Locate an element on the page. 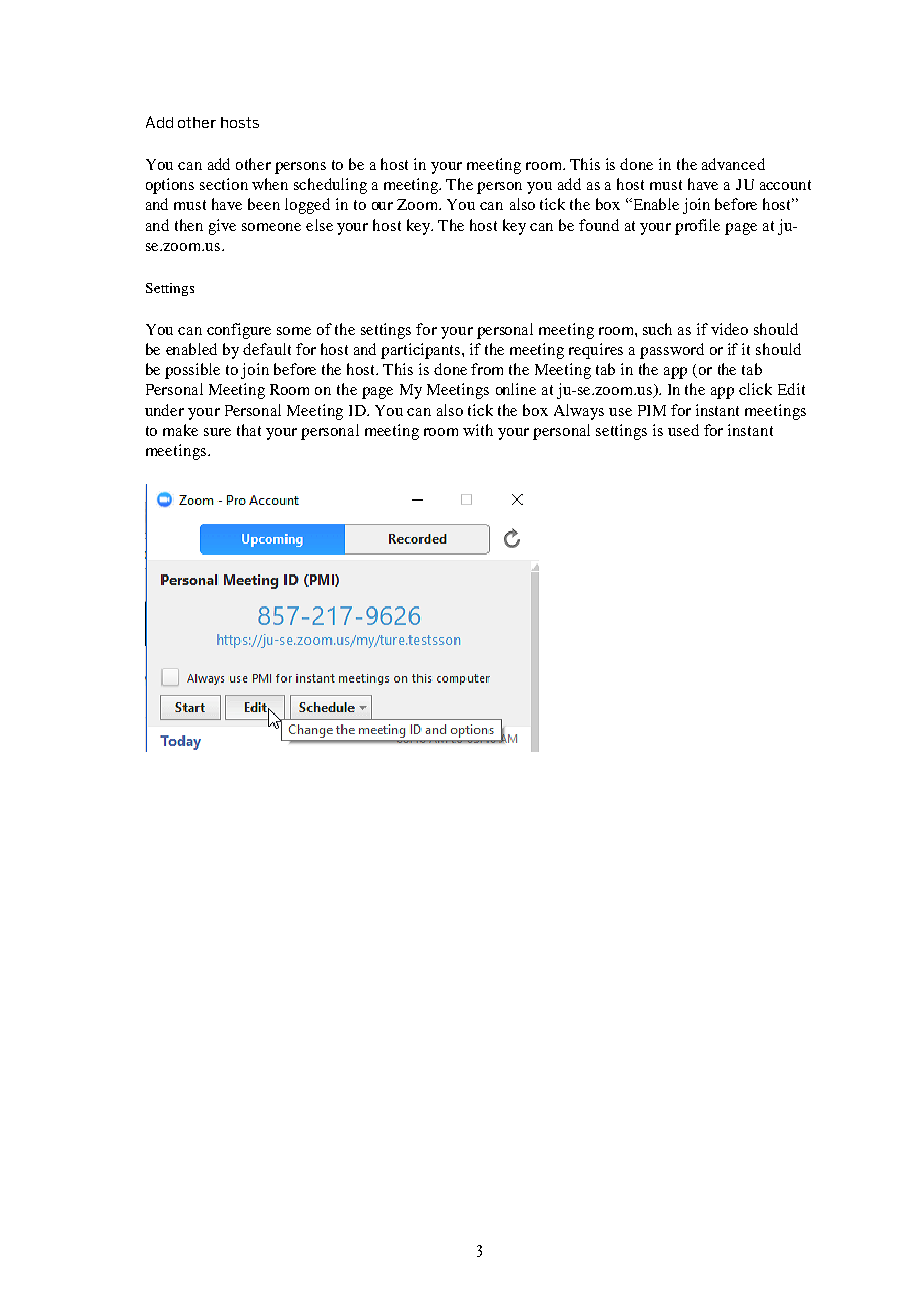 The height and width of the document is (1308, 924). give is located at coordinates (222, 227).
